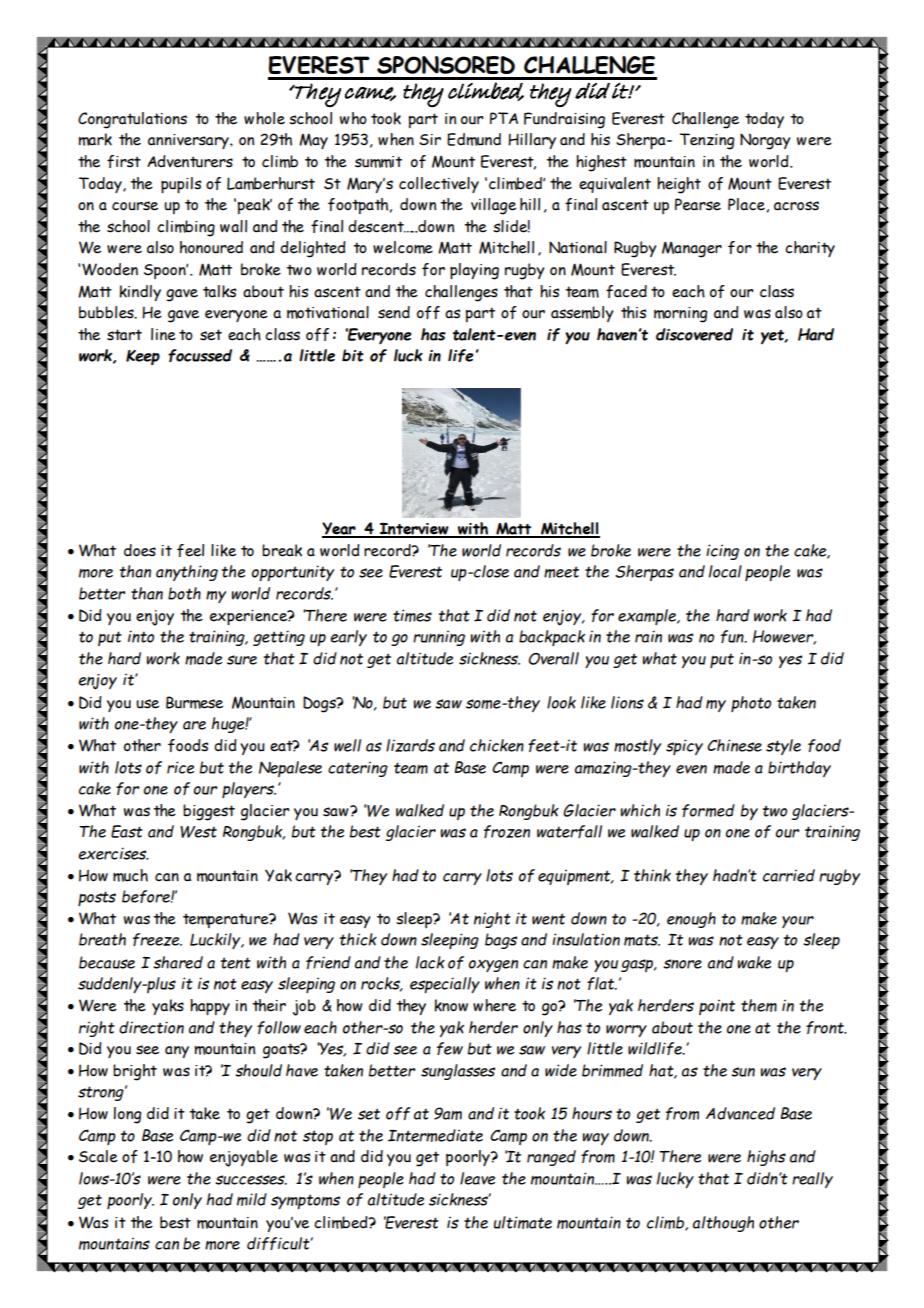  What do you see at coordinates (477, 1178) in the document?
I see `leave` at bounding box center [477, 1178].
